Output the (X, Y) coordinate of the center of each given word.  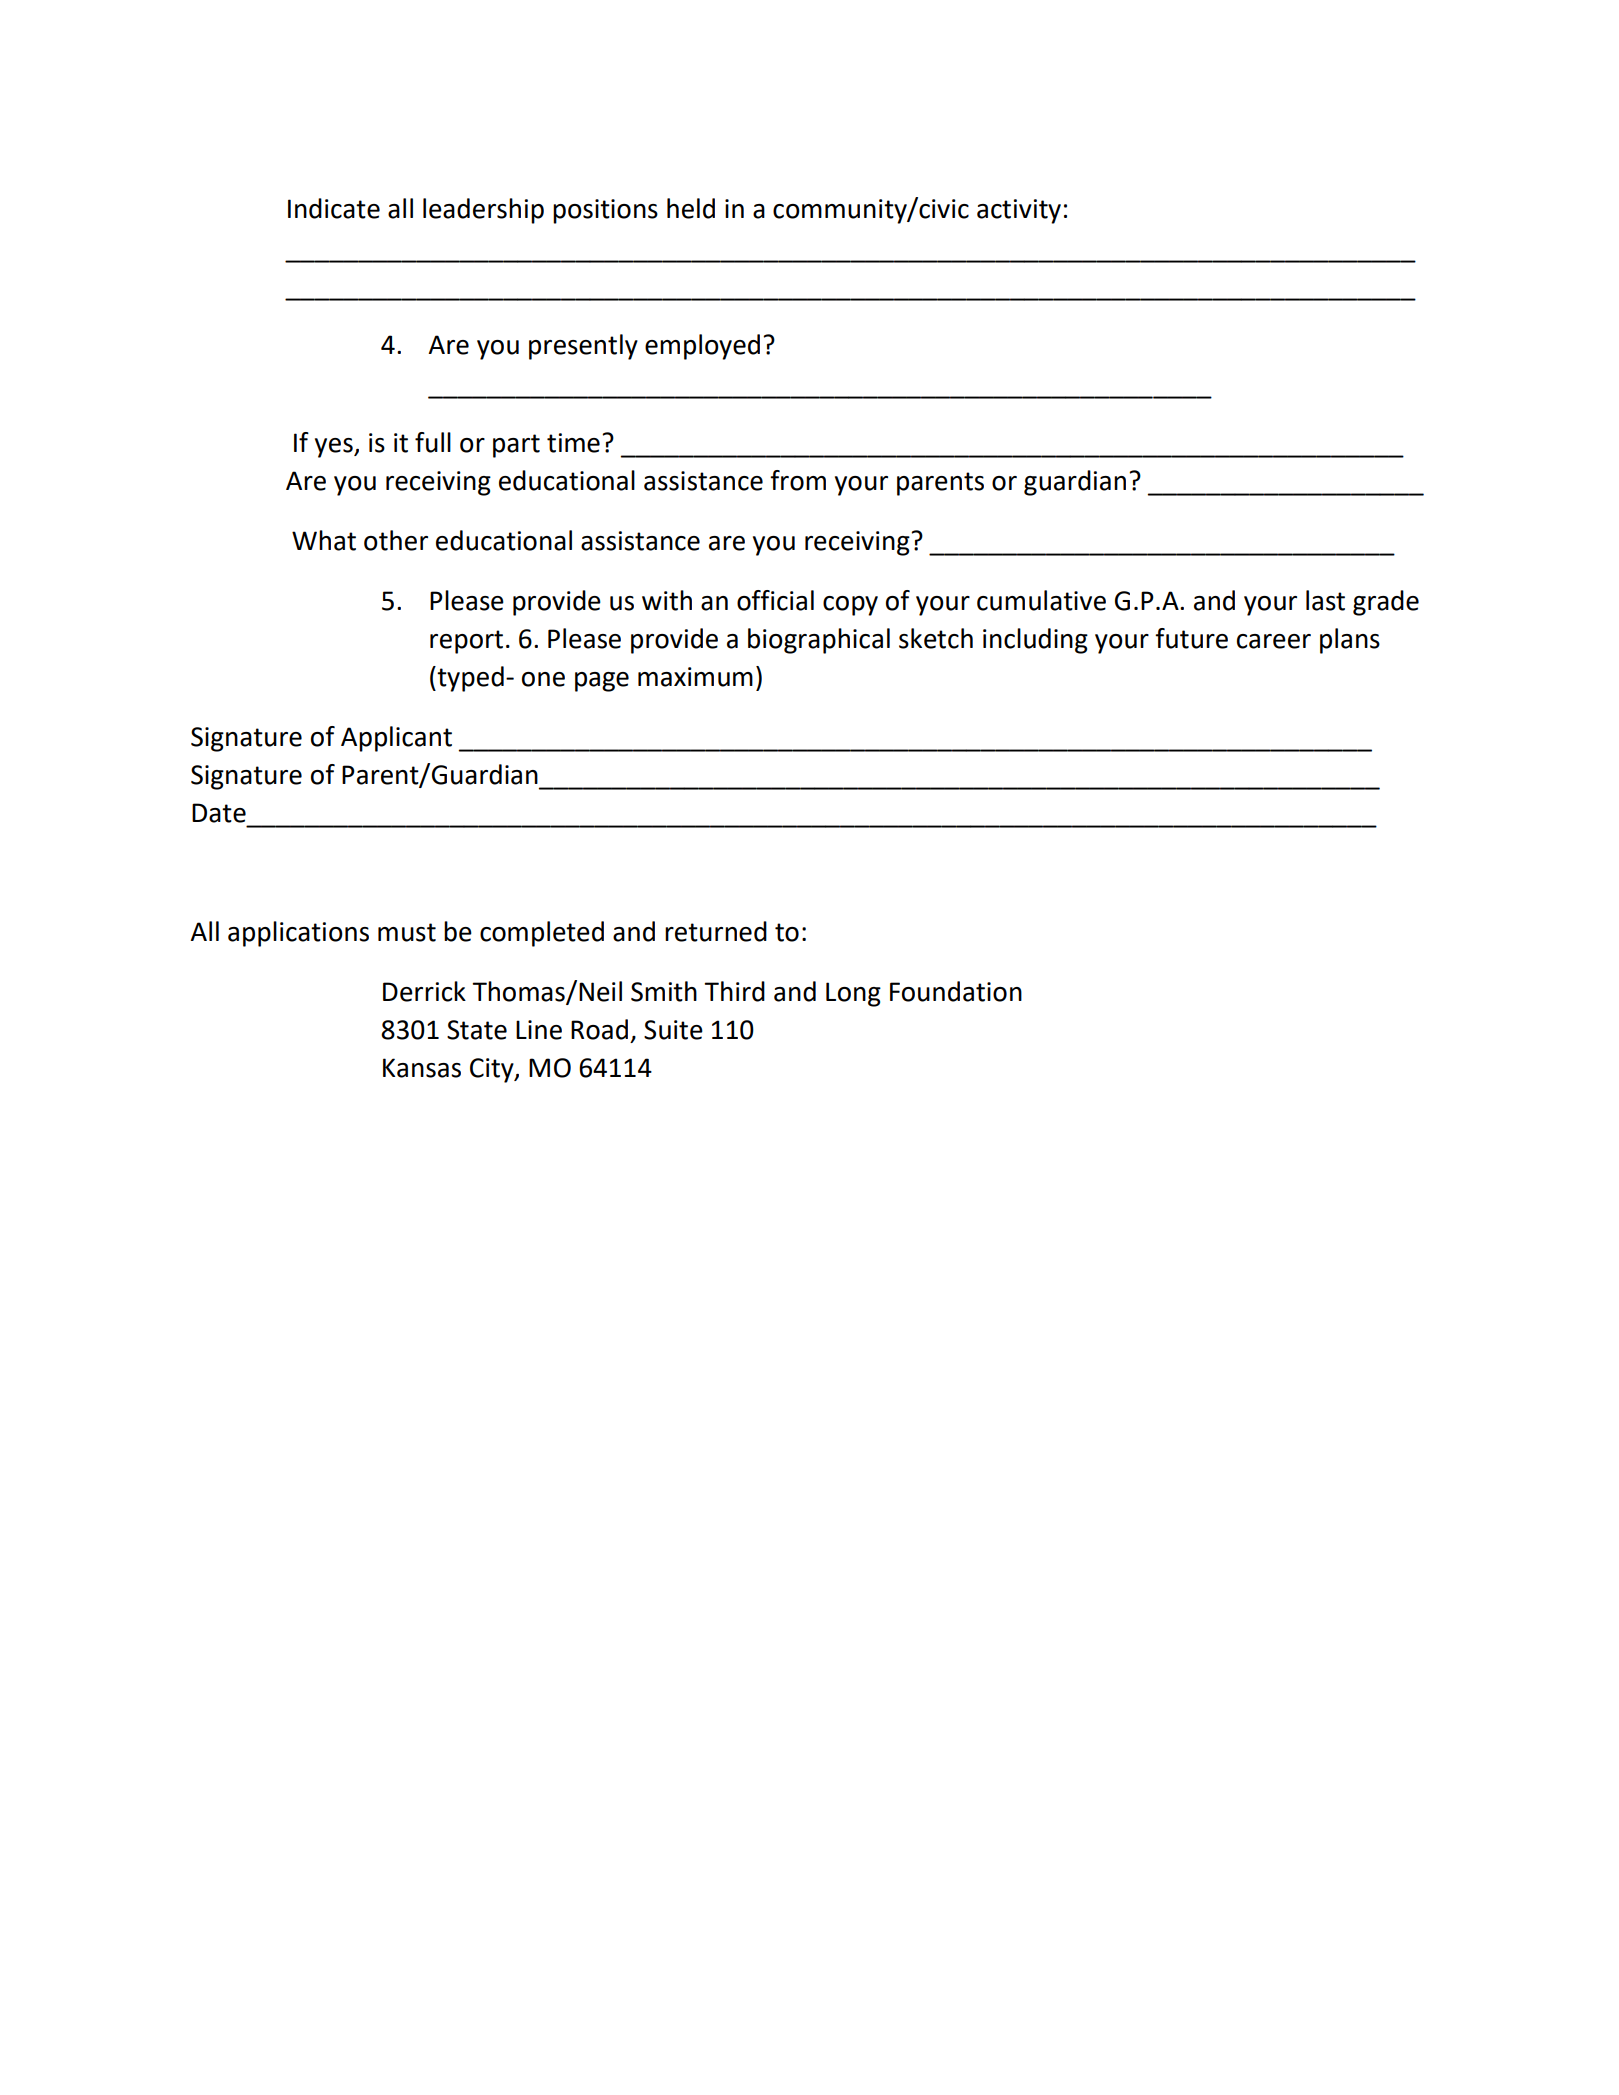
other (396, 540)
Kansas (422, 1068)
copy (850, 606)
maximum (695, 677)
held (691, 208)
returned (716, 931)
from (798, 480)
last (1325, 600)
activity (1019, 211)
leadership (483, 211)
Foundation (956, 991)
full (433, 442)
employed (702, 347)
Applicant (396, 739)
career (1274, 641)
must (407, 932)
